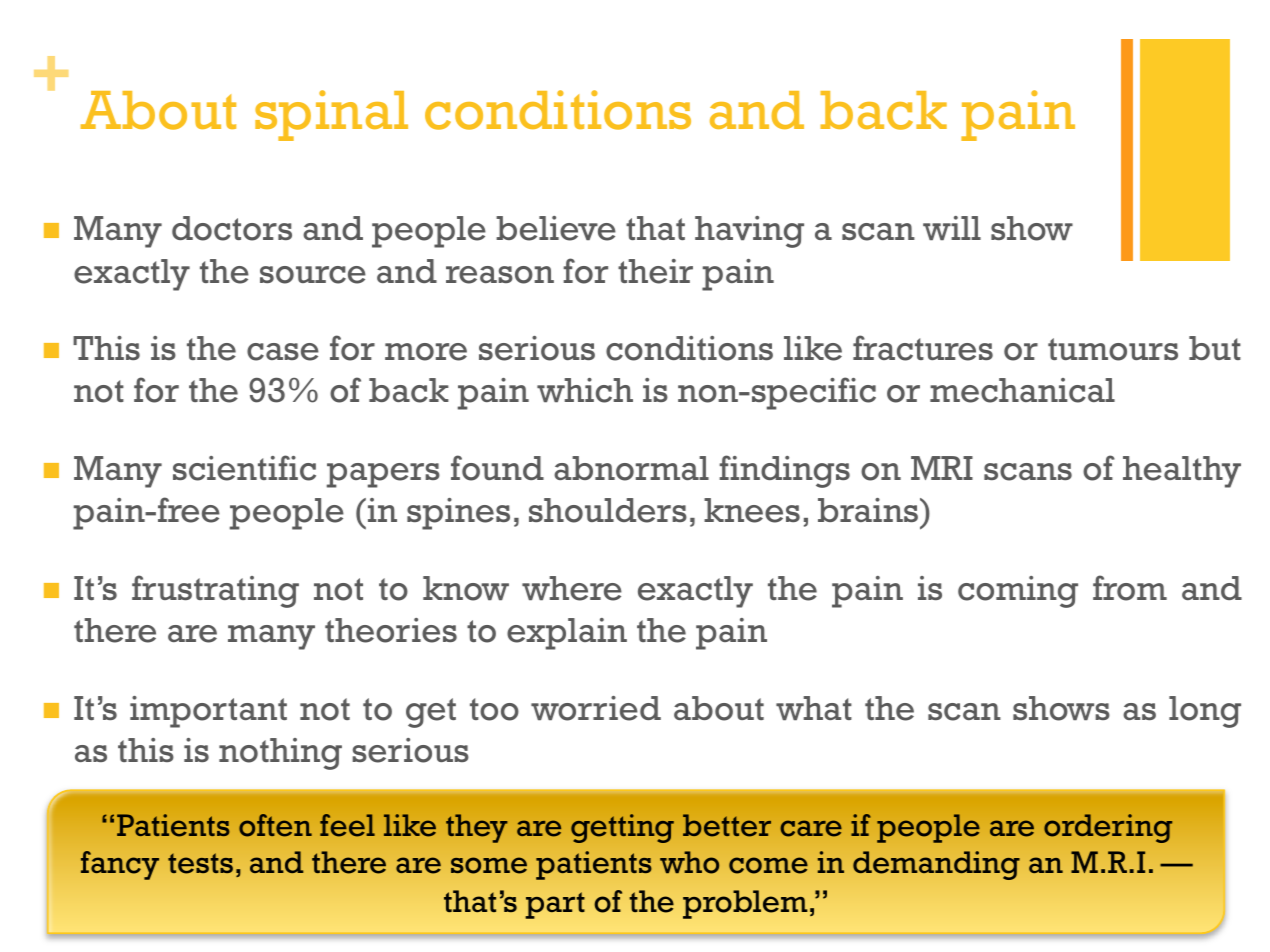  I want to click on shoulders, so click(608, 510).
